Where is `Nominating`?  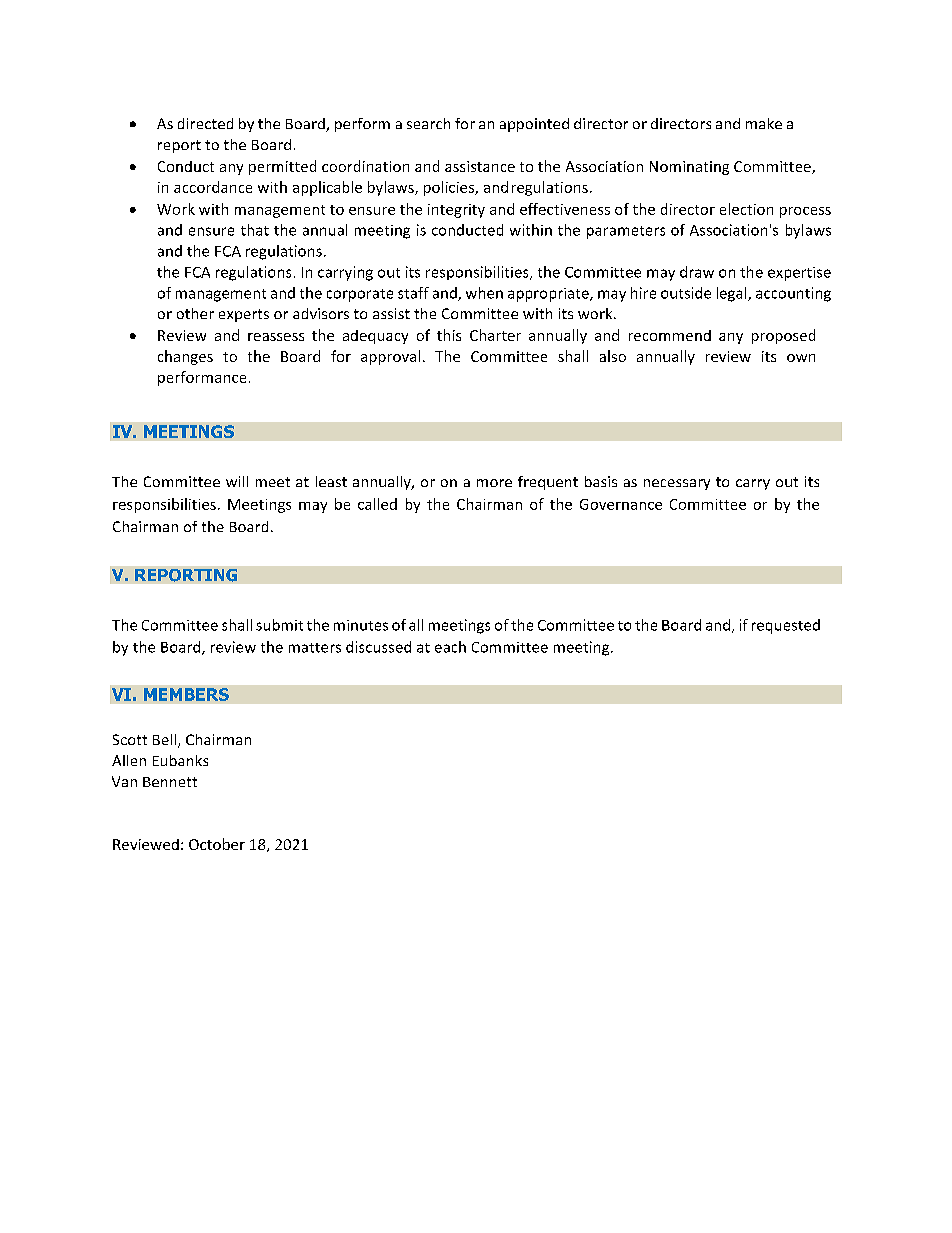
Nominating is located at coordinates (689, 168).
